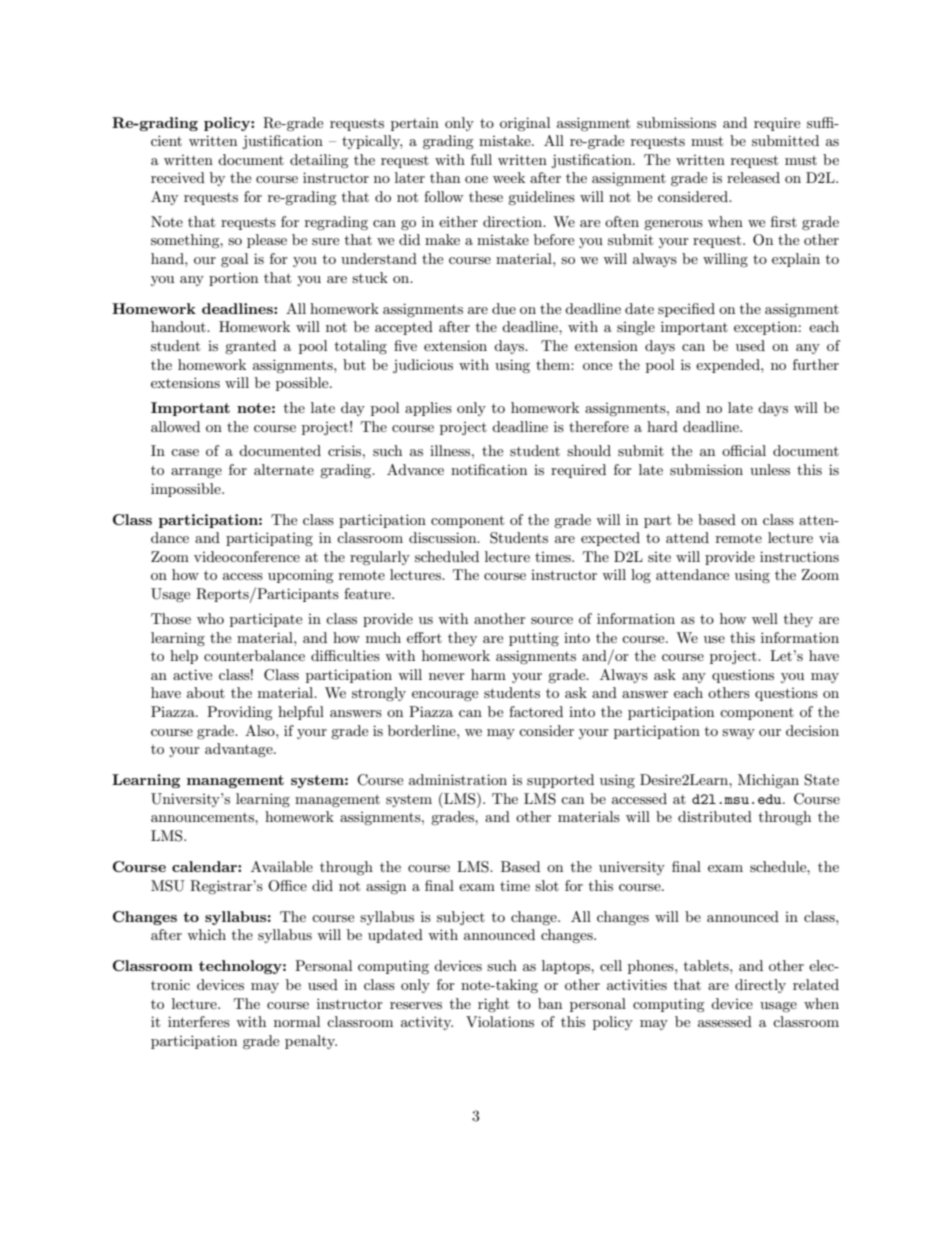  What do you see at coordinates (500, 1021) in the image?
I see `Violations` at bounding box center [500, 1021].
